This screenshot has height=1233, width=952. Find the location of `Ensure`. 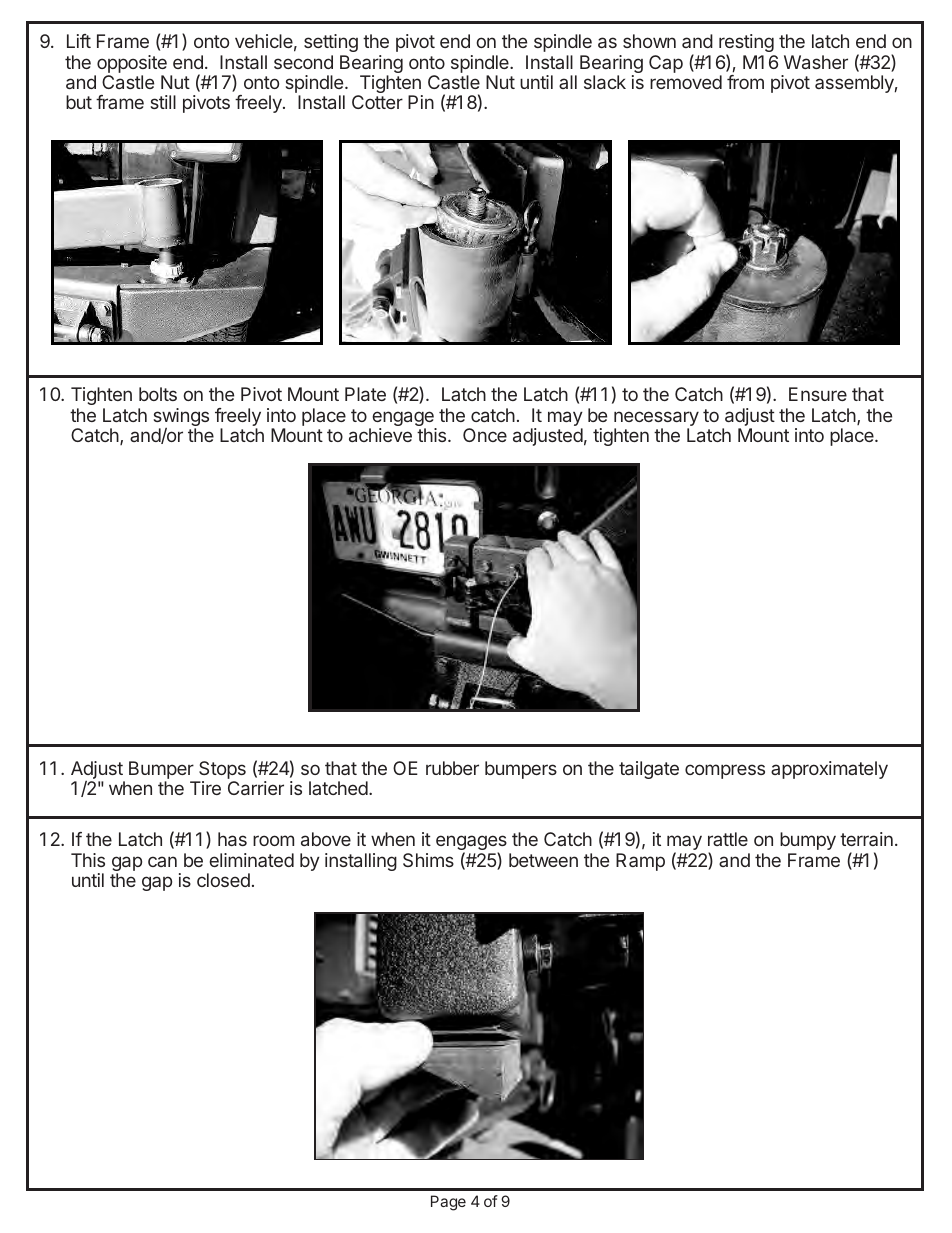

Ensure is located at coordinates (818, 394).
